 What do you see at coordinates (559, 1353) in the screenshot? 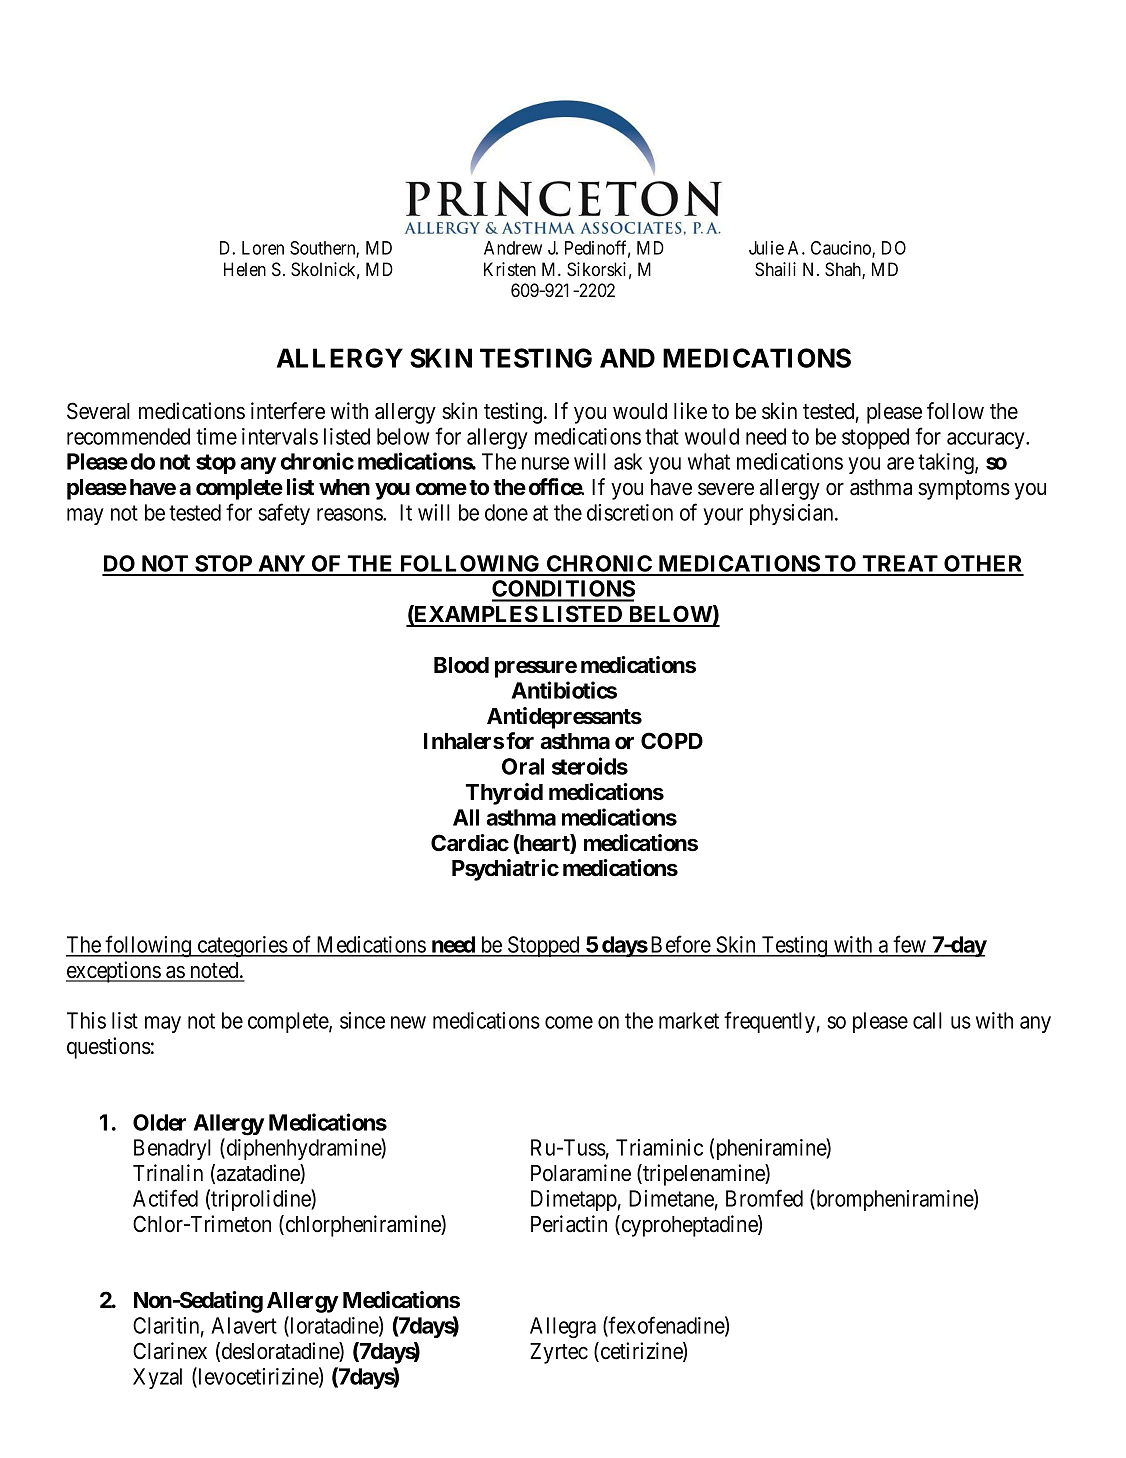
I see `Zyrtec` at bounding box center [559, 1353].
